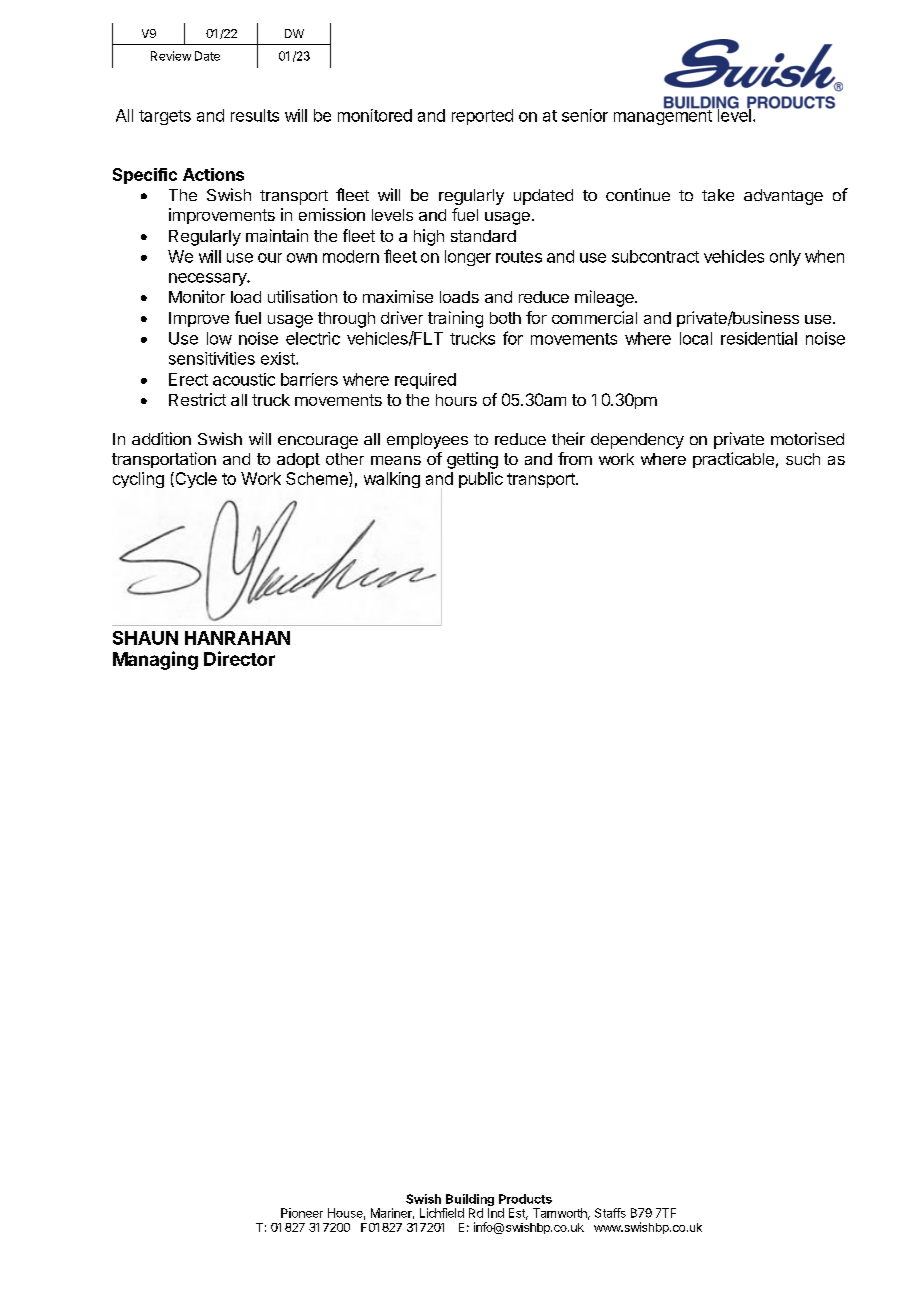  What do you see at coordinates (482, 117) in the image?
I see `reported` at bounding box center [482, 117].
